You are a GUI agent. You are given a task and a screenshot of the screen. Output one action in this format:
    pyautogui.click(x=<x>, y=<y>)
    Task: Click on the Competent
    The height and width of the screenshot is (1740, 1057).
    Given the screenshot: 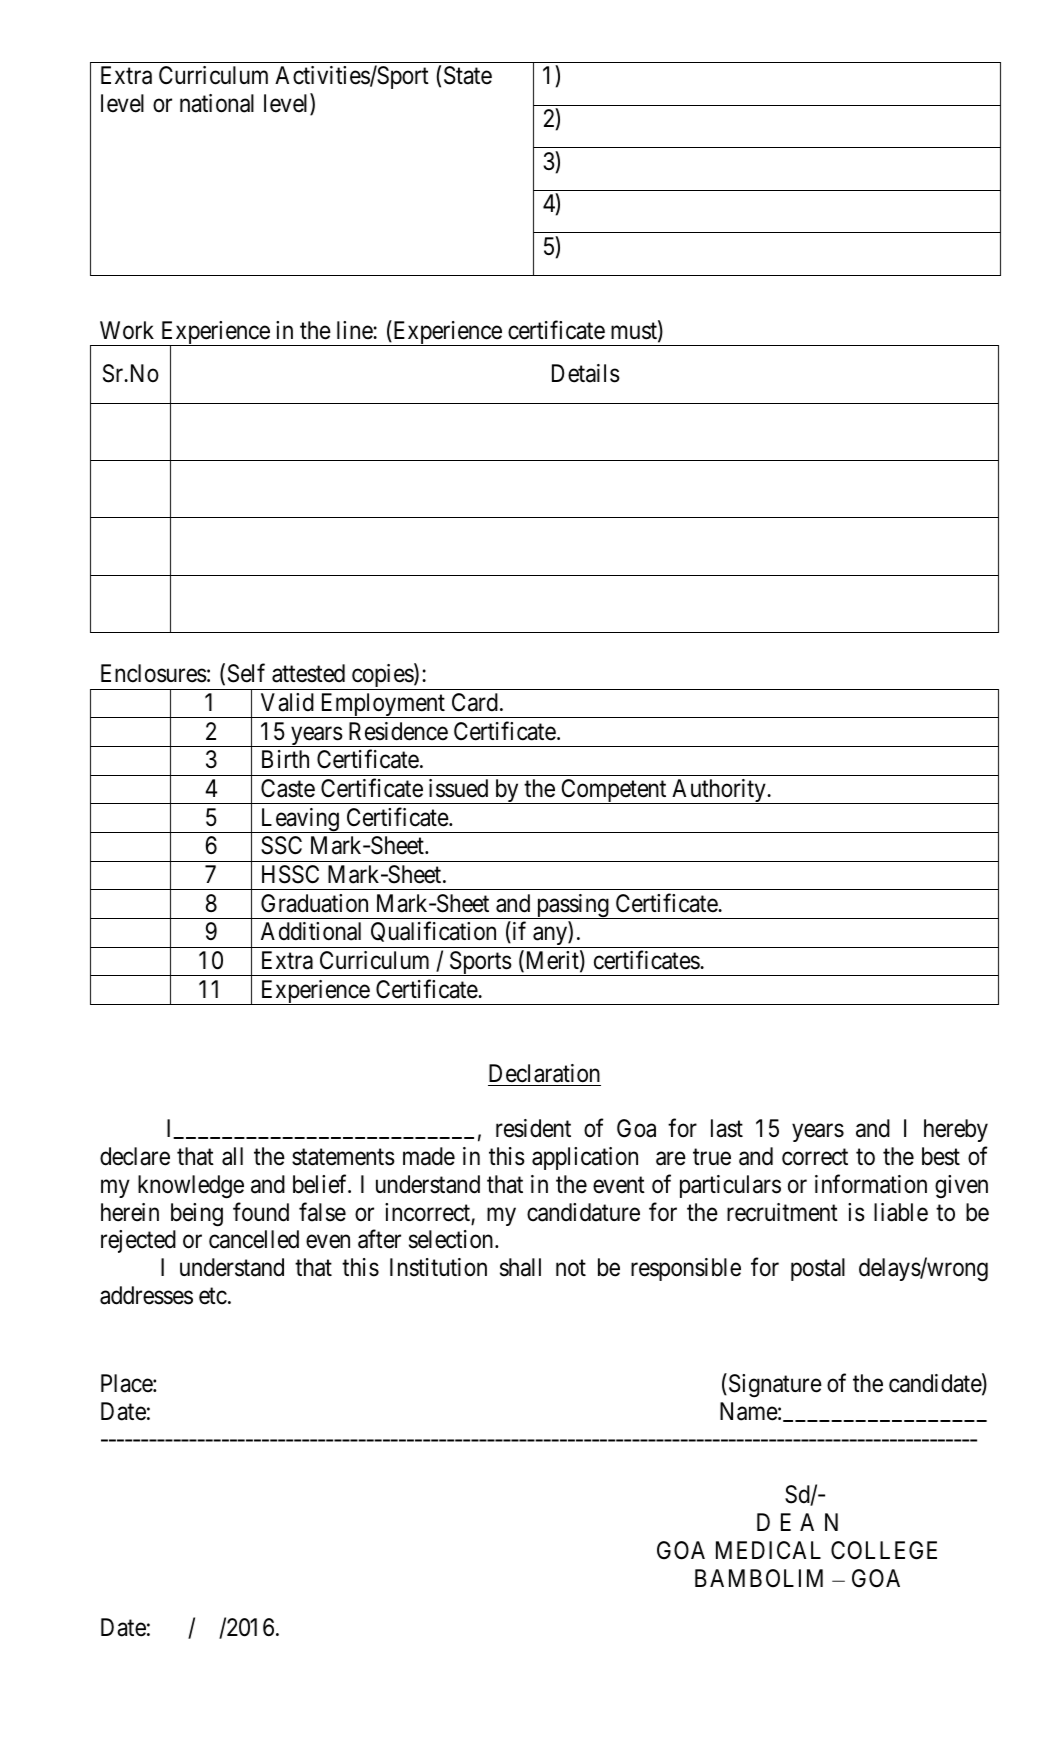 What is the action you would take?
    pyautogui.click(x=614, y=791)
